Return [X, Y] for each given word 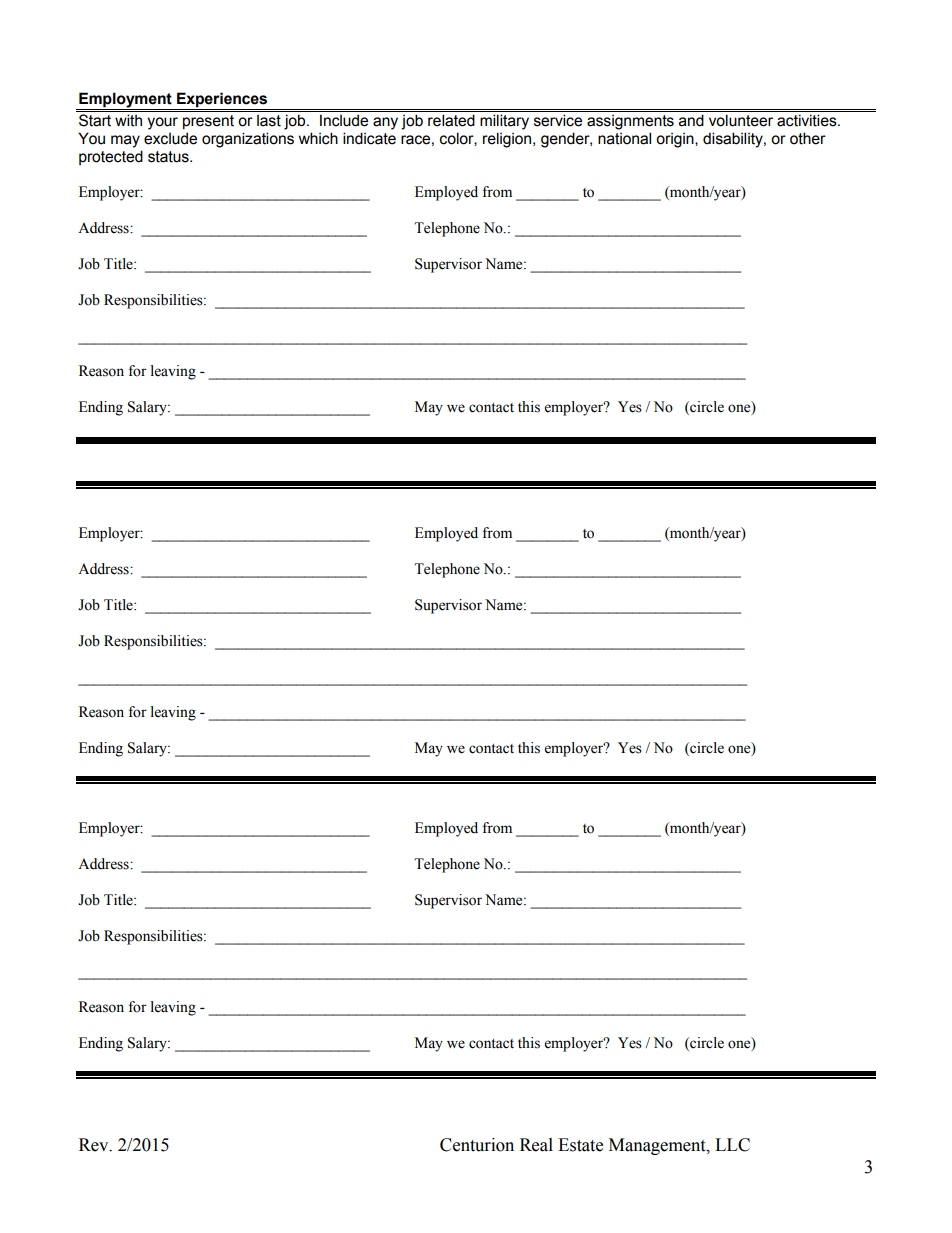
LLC [732, 1145]
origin [676, 140]
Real [536, 1145]
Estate [580, 1145]
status [169, 157]
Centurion [477, 1145]
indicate [369, 138]
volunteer [741, 120]
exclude [170, 138]
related [451, 120]
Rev [95, 1145]
